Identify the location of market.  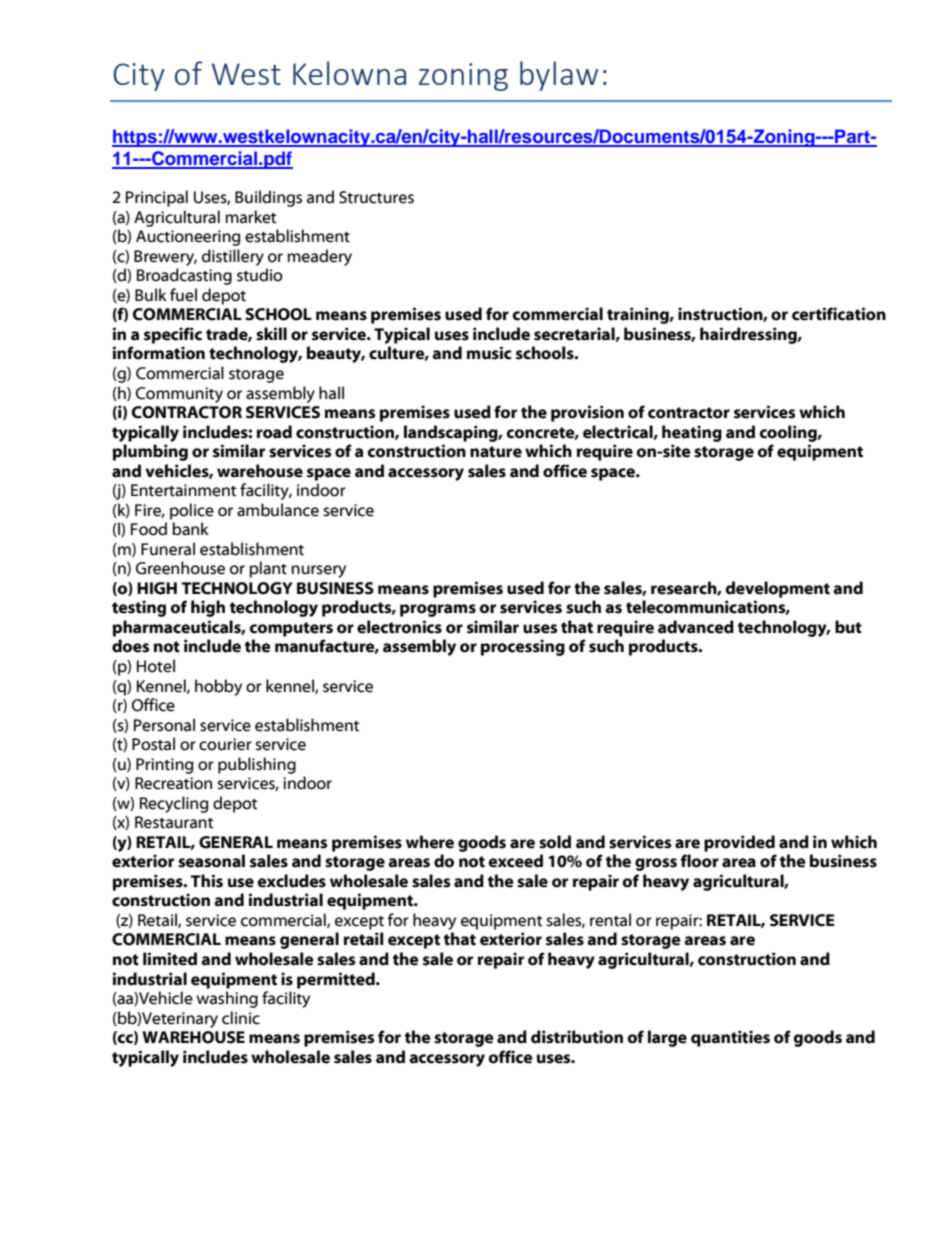
(250, 217).
